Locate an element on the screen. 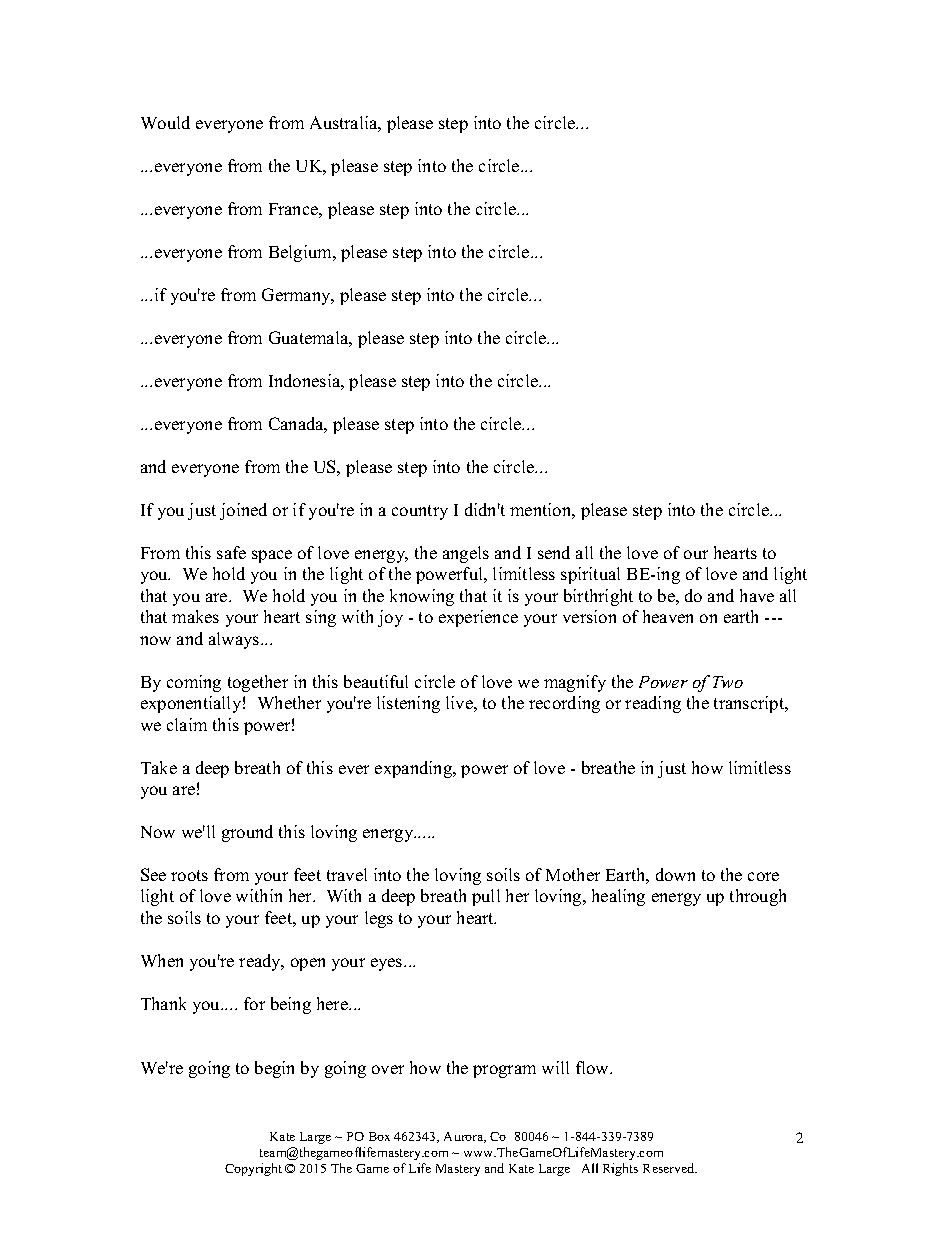 The width and height of the screenshot is (952, 1233). spiritual is located at coordinates (590, 575).
